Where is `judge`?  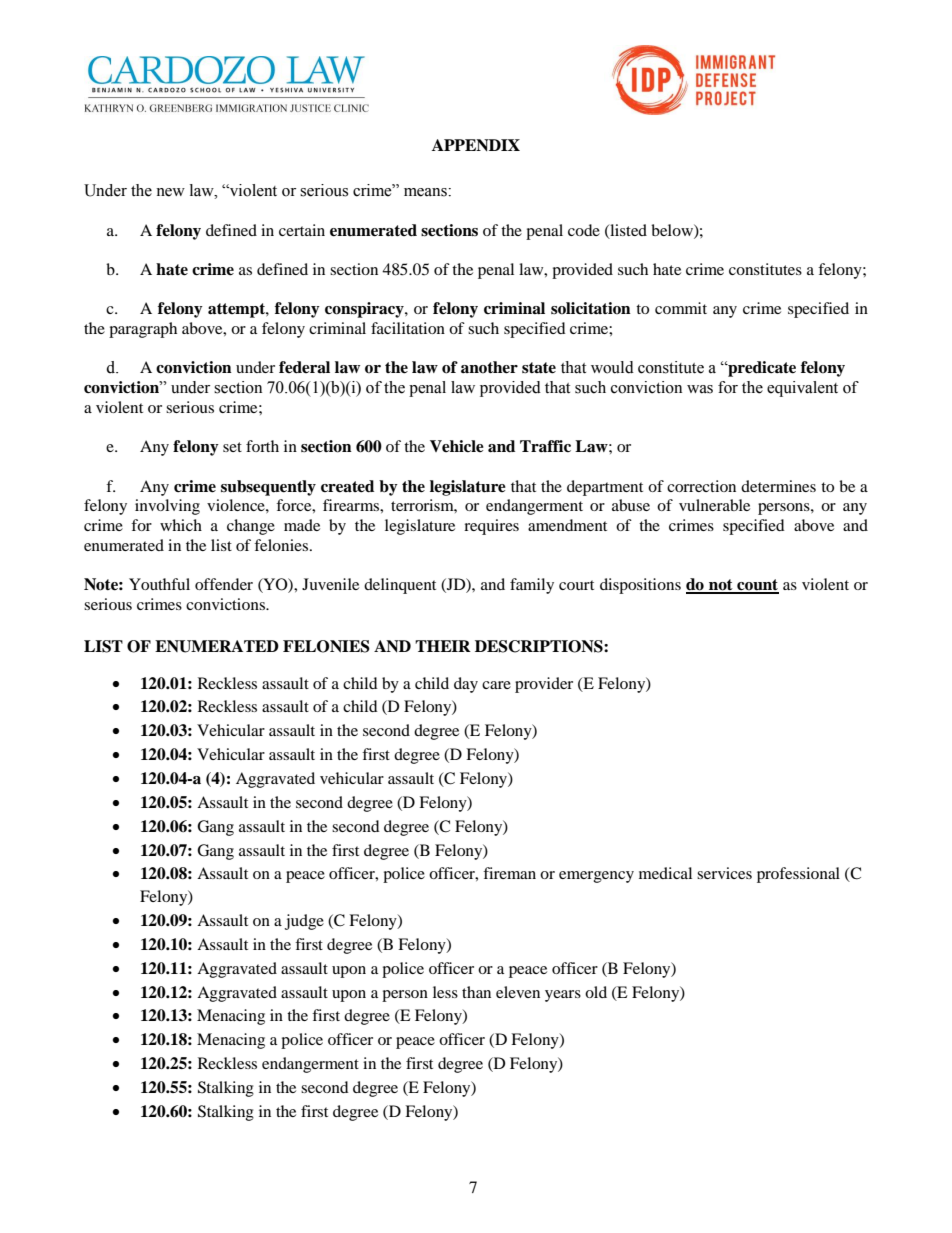 judge is located at coordinates (304, 922).
